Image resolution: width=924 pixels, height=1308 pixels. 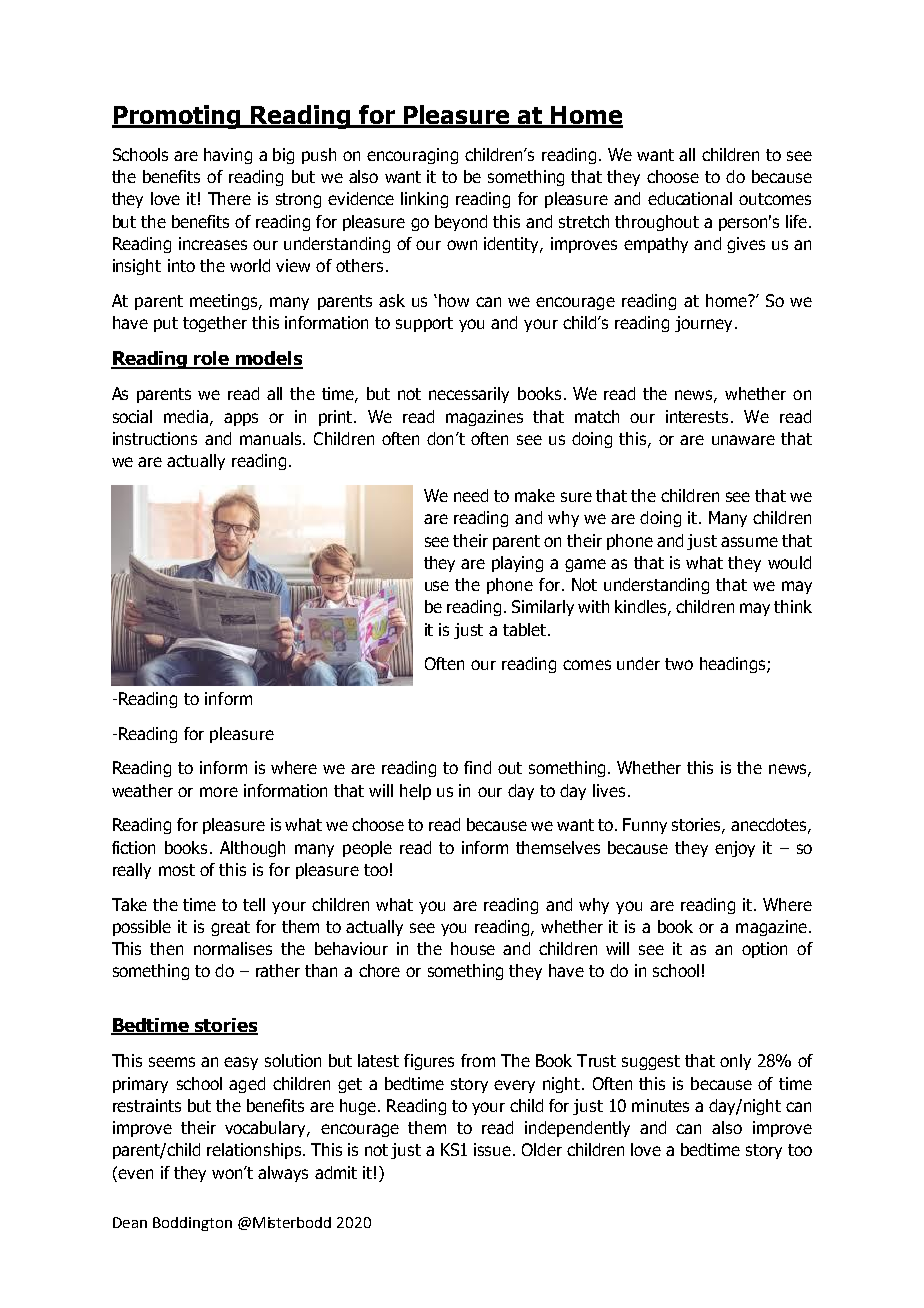 What do you see at coordinates (734, 665) in the screenshot?
I see `headings` at bounding box center [734, 665].
